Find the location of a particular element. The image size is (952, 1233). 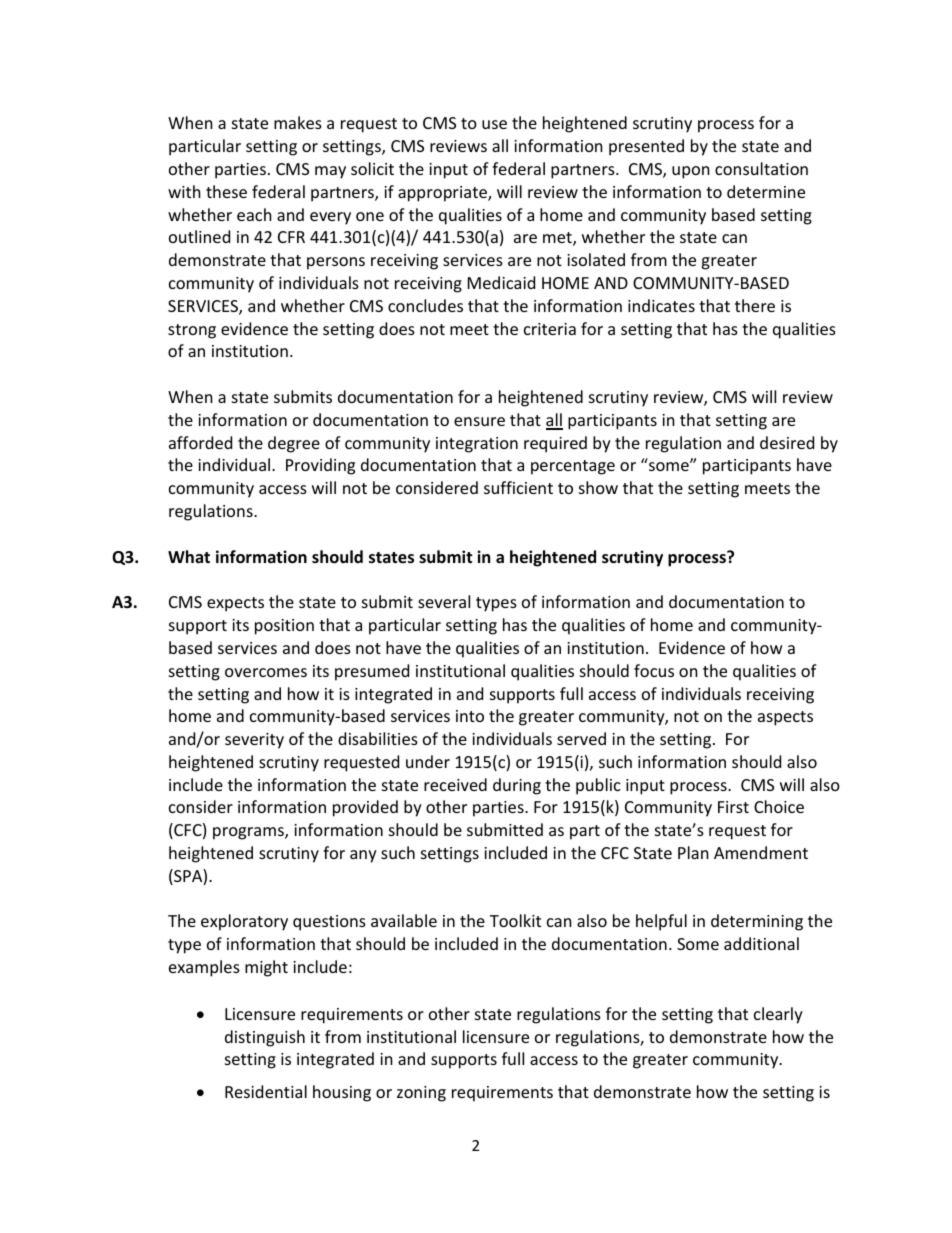

degree is located at coordinates (294, 444).
